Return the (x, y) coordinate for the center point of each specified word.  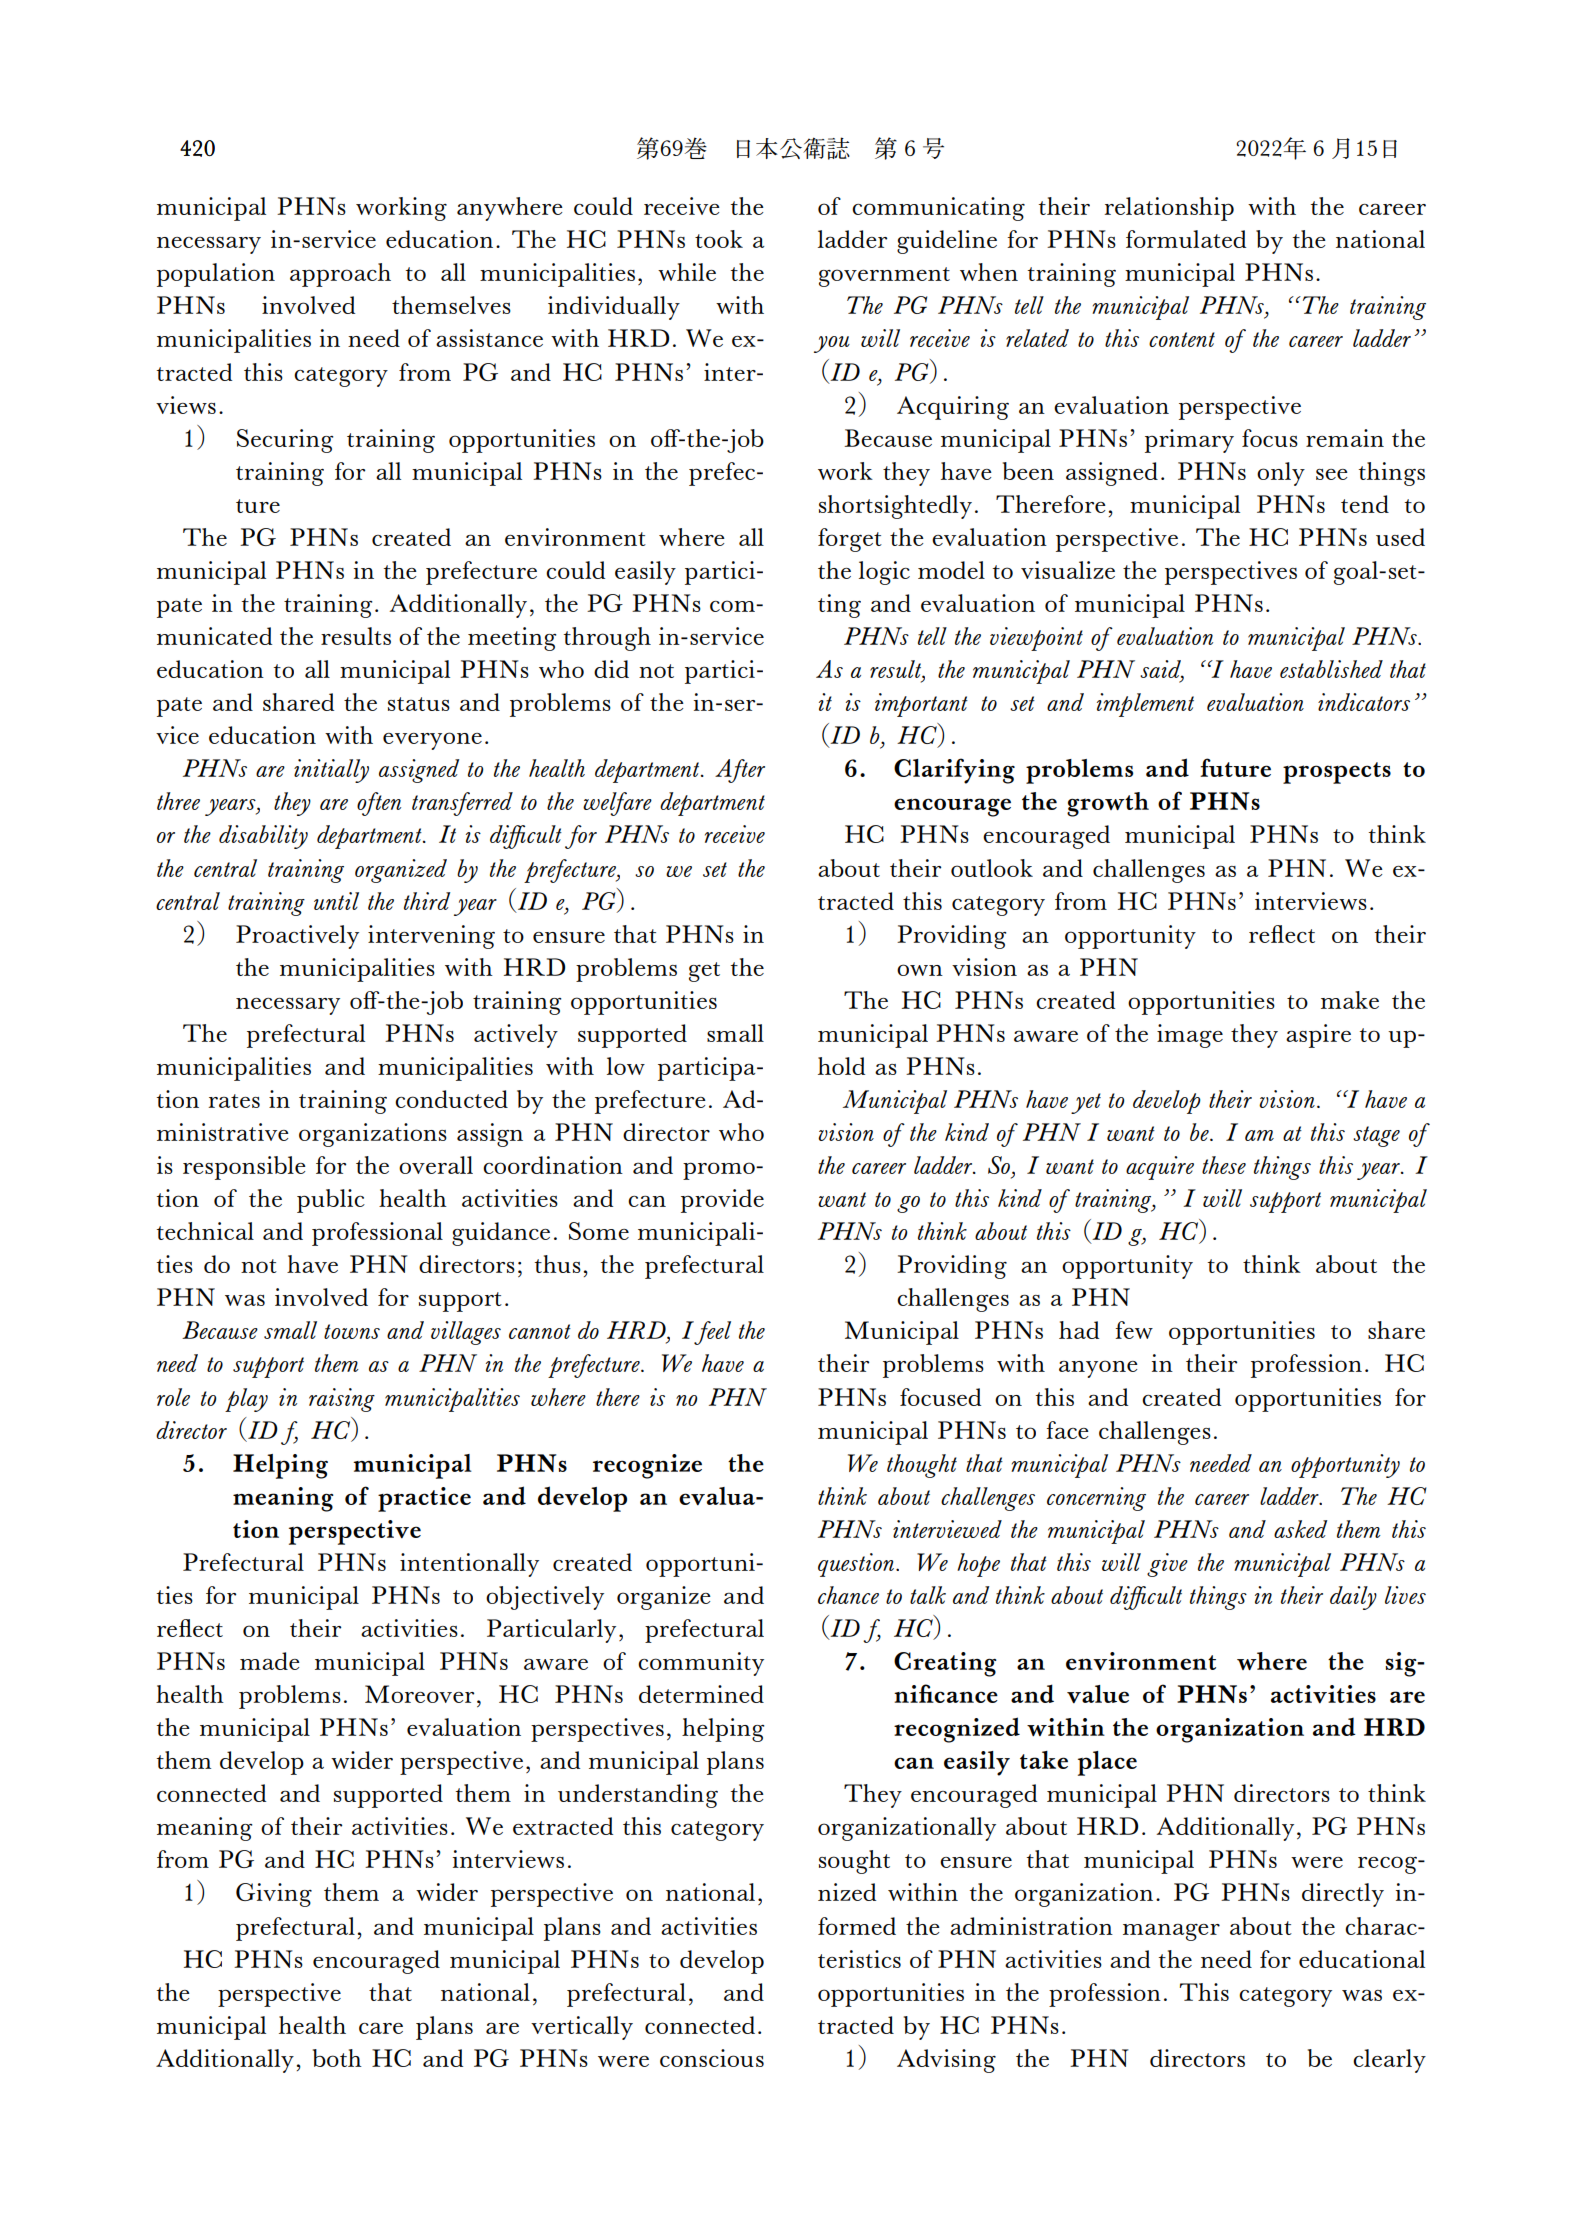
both (337, 2058)
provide (722, 1201)
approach (340, 275)
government (884, 277)
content (1182, 339)
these (1224, 1165)
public (331, 1201)
